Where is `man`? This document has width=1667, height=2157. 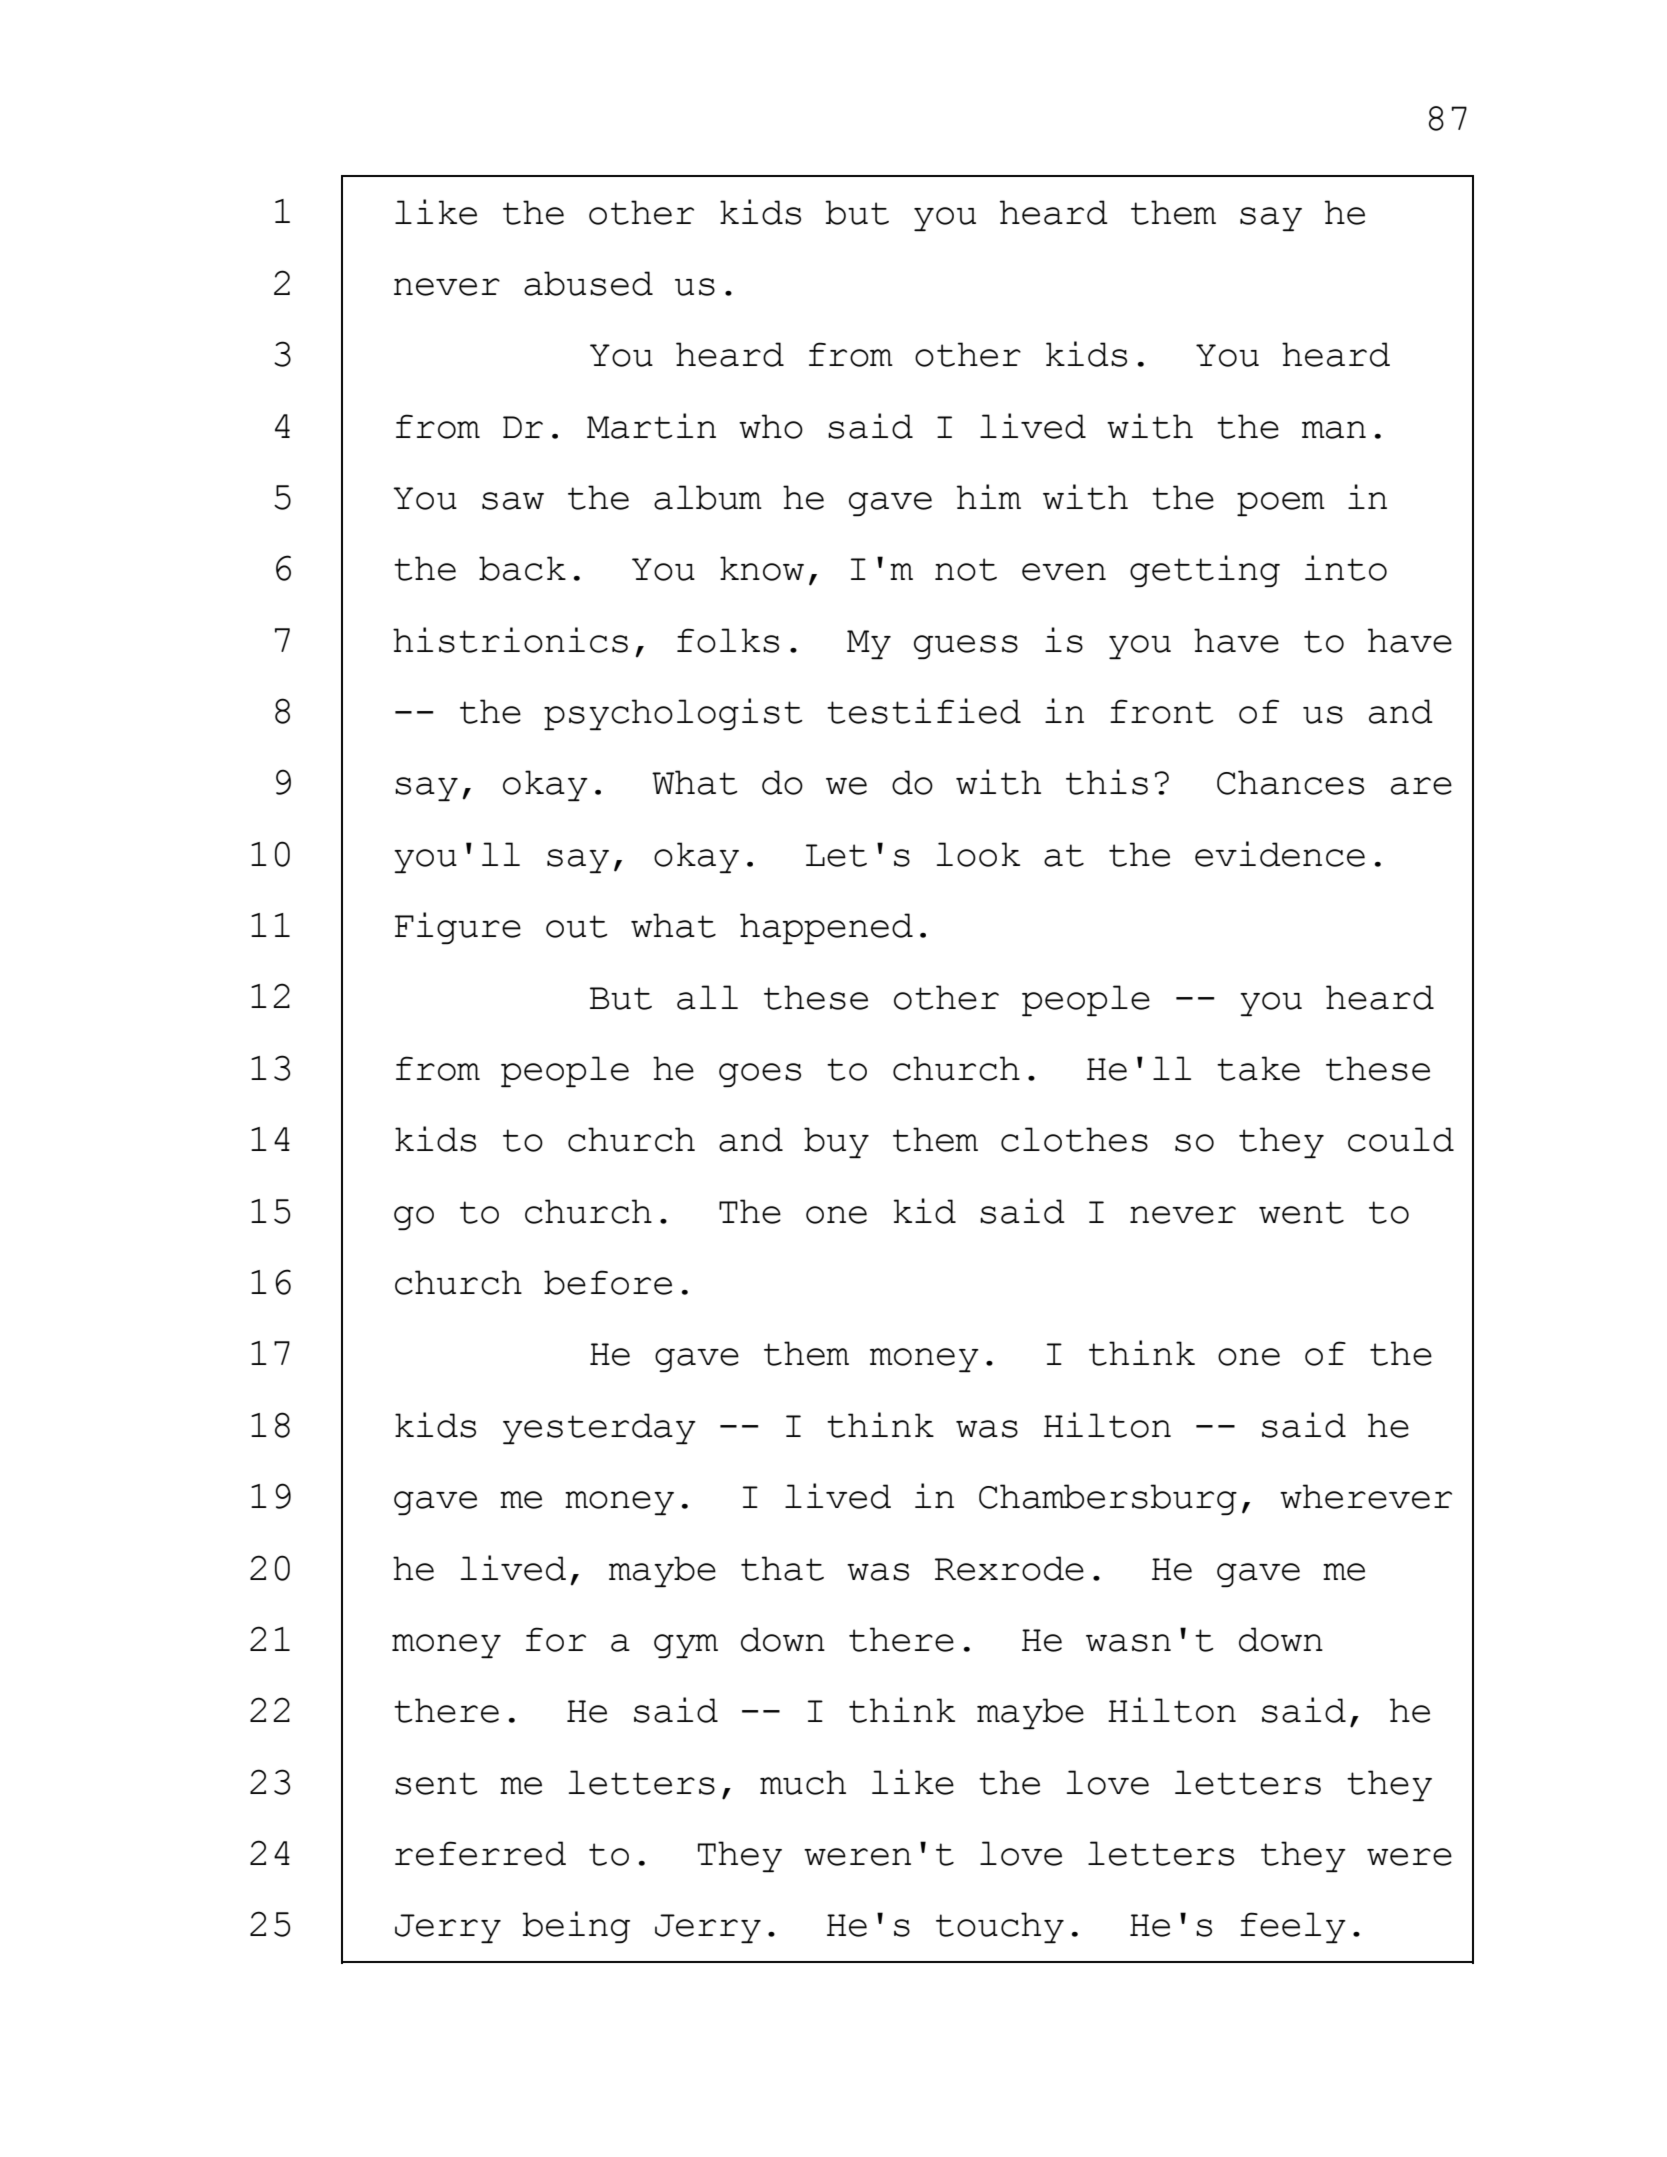 man is located at coordinates (1334, 430).
